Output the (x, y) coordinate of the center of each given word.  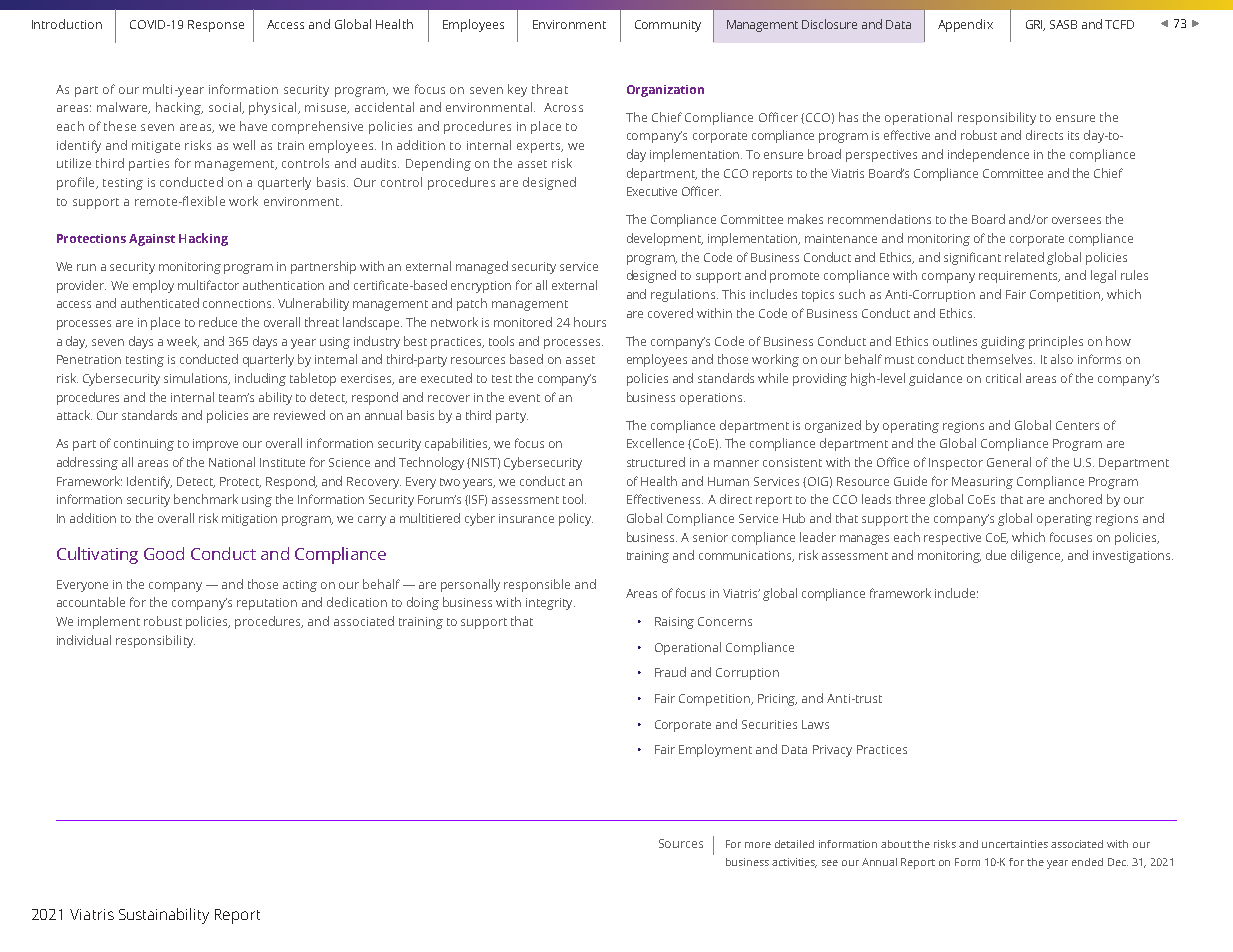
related (1024, 257)
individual (84, 640)
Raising (674, 623)
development (665, 239)
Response (216, 26)
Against (152, 240)
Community (668, 26)
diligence (1037, 556)
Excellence (655, 443)
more (758, 845)
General (1009, 462)
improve (215, 445)
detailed (794, 844)
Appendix (965, 25)
